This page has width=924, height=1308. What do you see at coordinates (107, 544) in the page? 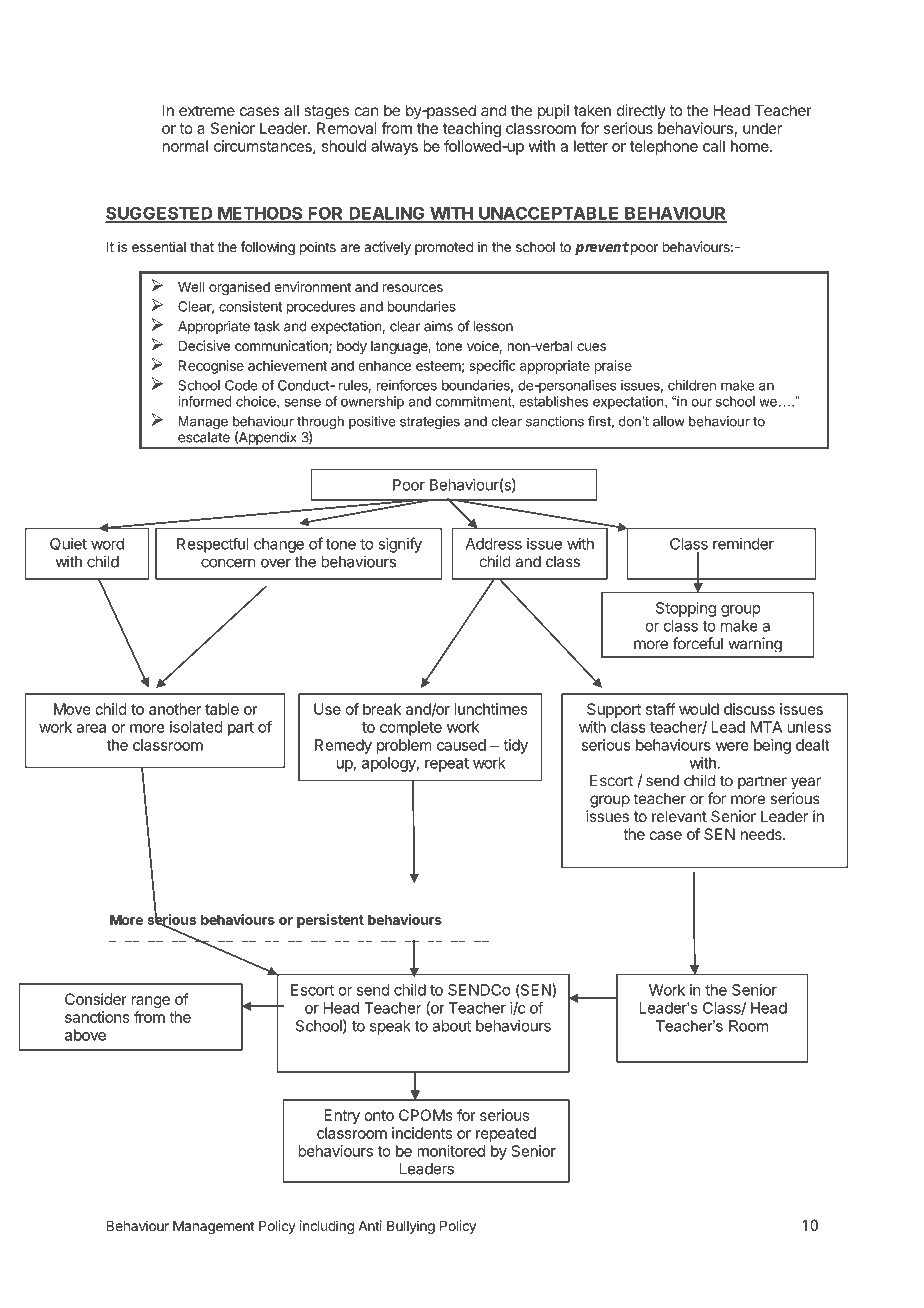
I see `word` at bounding box center [107, 544].
